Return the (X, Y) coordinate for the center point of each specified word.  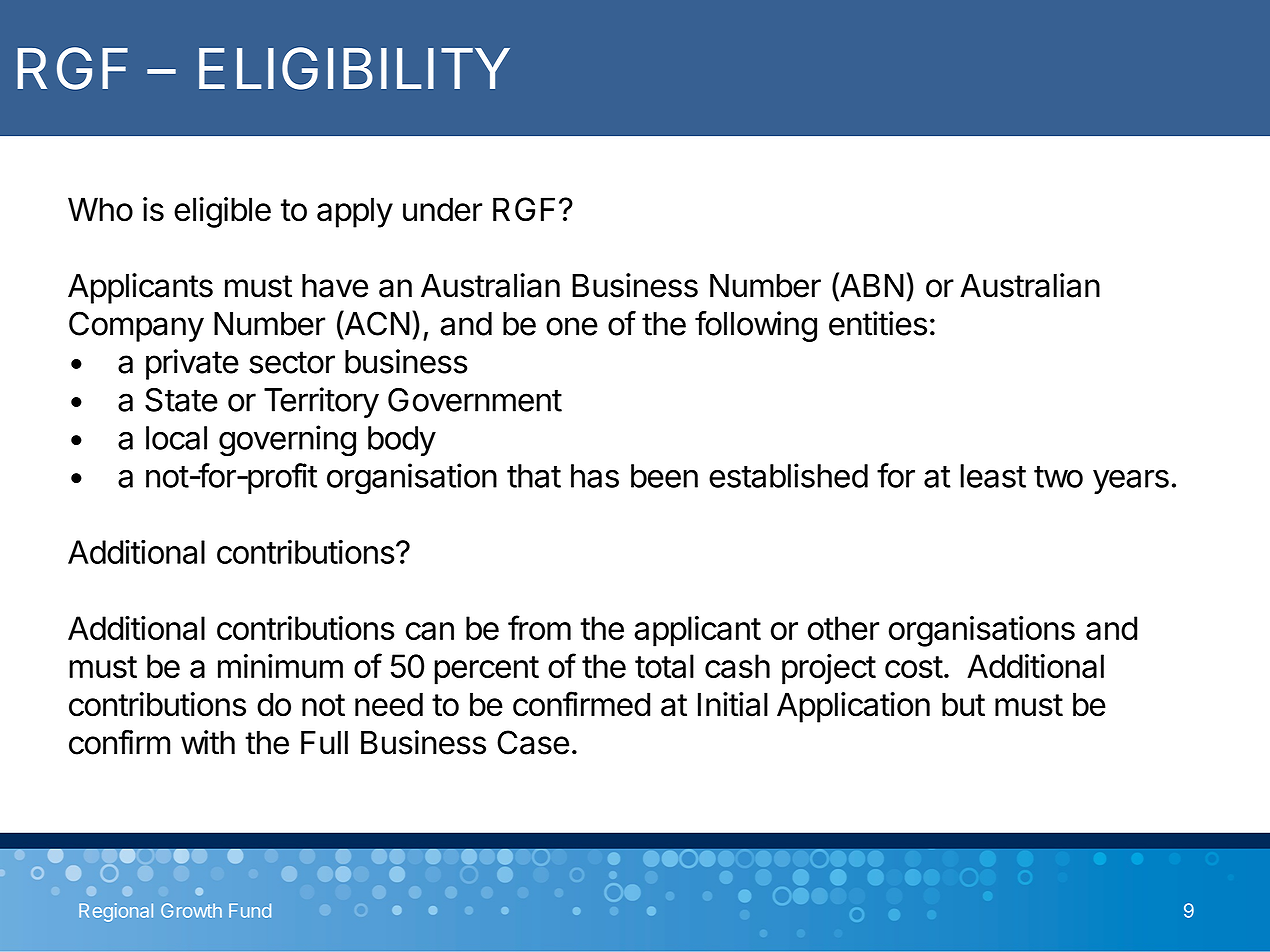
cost (914, 667)
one (572, 326)
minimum (280, 666)
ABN (871, 284)
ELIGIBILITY (354, 68)
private (192, 364)
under (442, 209)
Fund (250, 910)
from (539, 627)
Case (533, 742)
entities (878, 323)
